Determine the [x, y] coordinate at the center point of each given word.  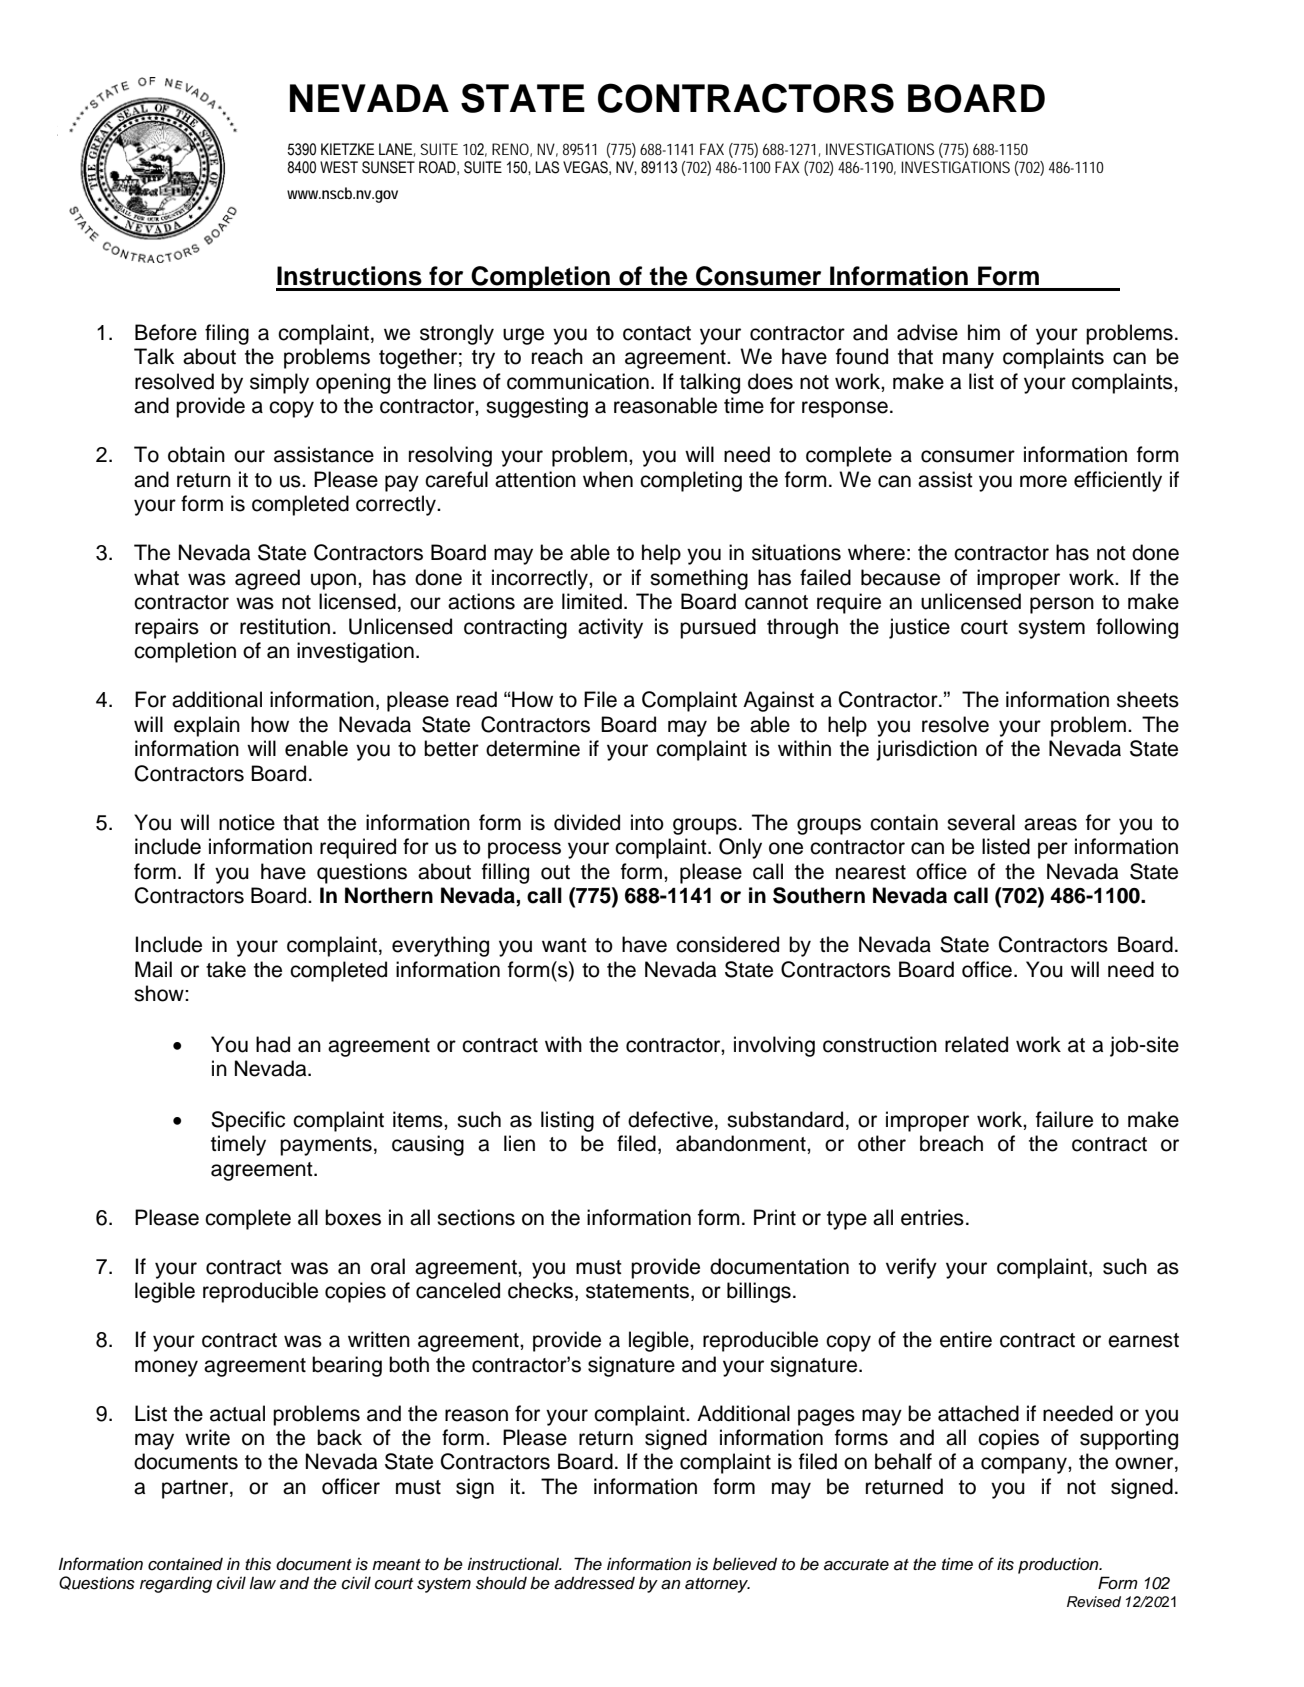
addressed [594, 1583]
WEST [339, 167]
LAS [547, 167]
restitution [285, 626]
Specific [248, 1121]
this [258, 1564]
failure [1064, 1119]
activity [610, 628]
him [984, 332]
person [1062, 605]
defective [670, 1119]
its [1005, 1564]
